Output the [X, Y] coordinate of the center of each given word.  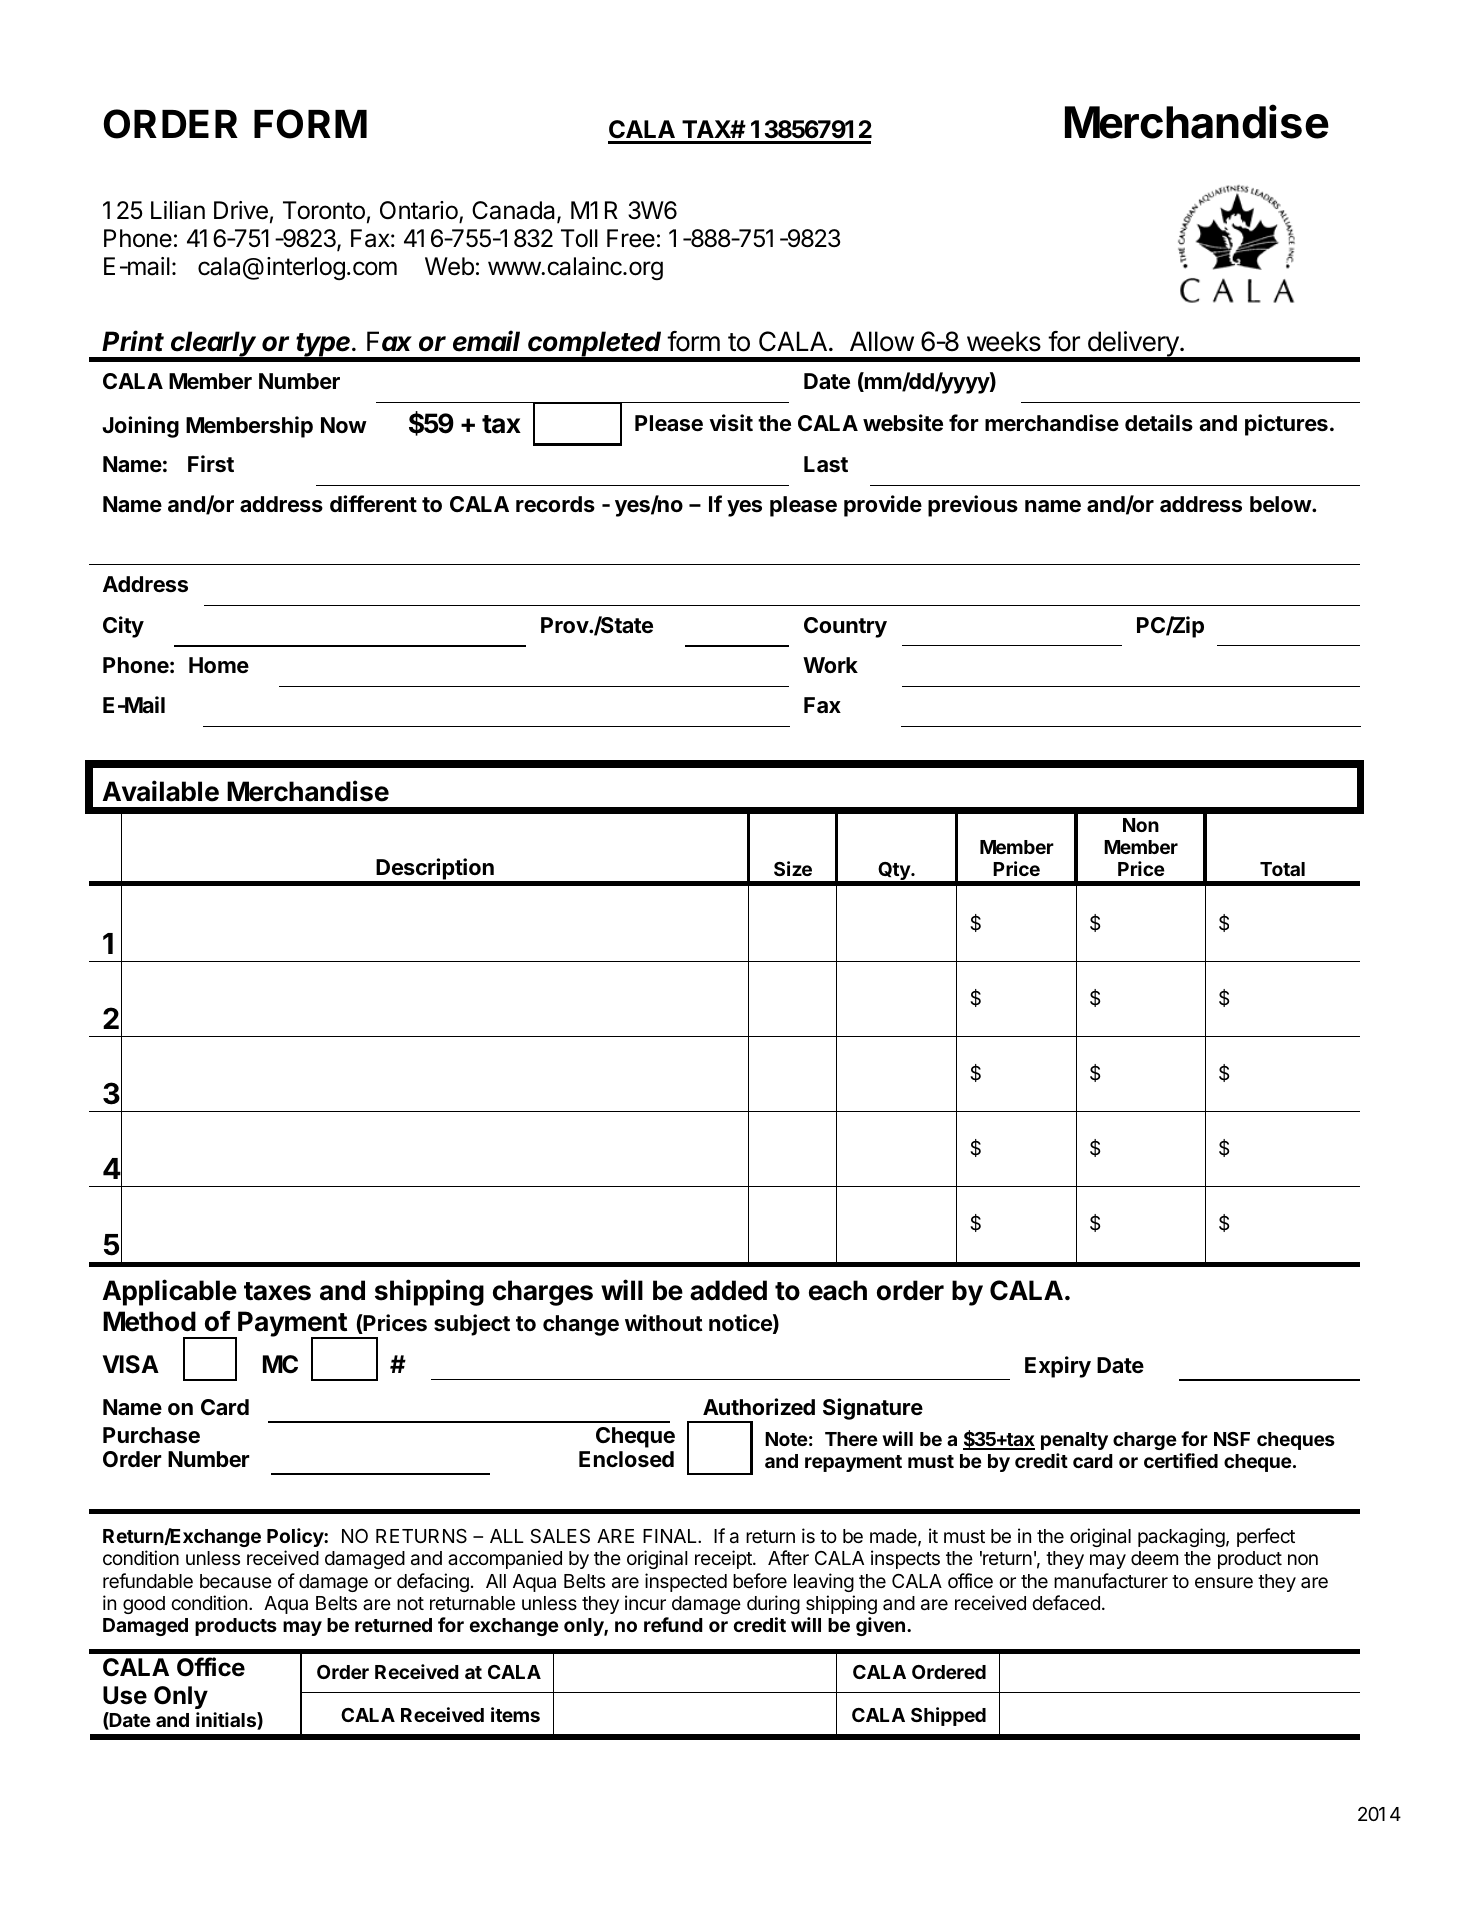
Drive [241, 210]
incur [645, 1602]
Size [793, 868]
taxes [277, 1291]
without [664, 1322]
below [1281, 504]
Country [845, 627]
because [236, 1581]
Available [160, 791]
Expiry [1058, 1367]
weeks [1004, 341]
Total [1282, 869]
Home [219, 665]
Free [631, 238]
